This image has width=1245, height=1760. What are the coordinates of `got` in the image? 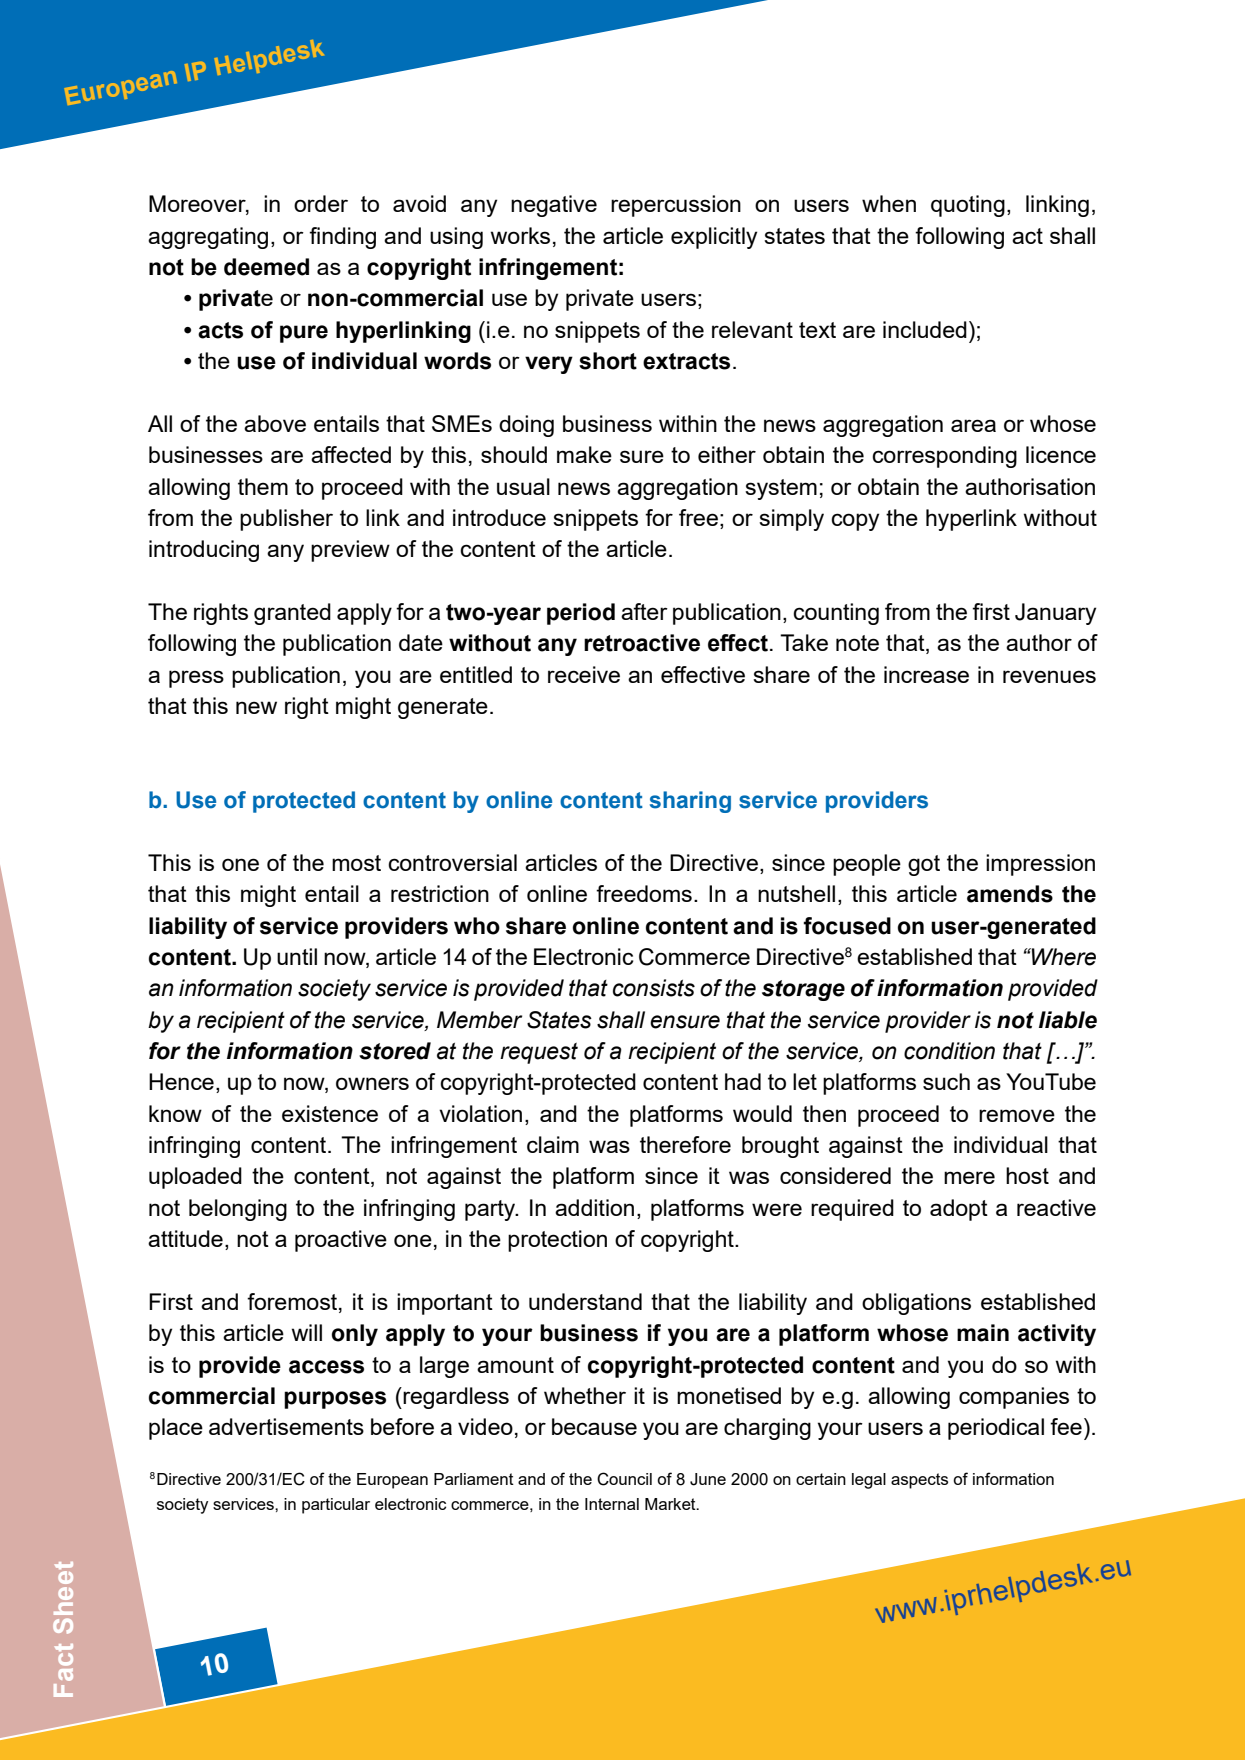 It's located at (924, 865).
